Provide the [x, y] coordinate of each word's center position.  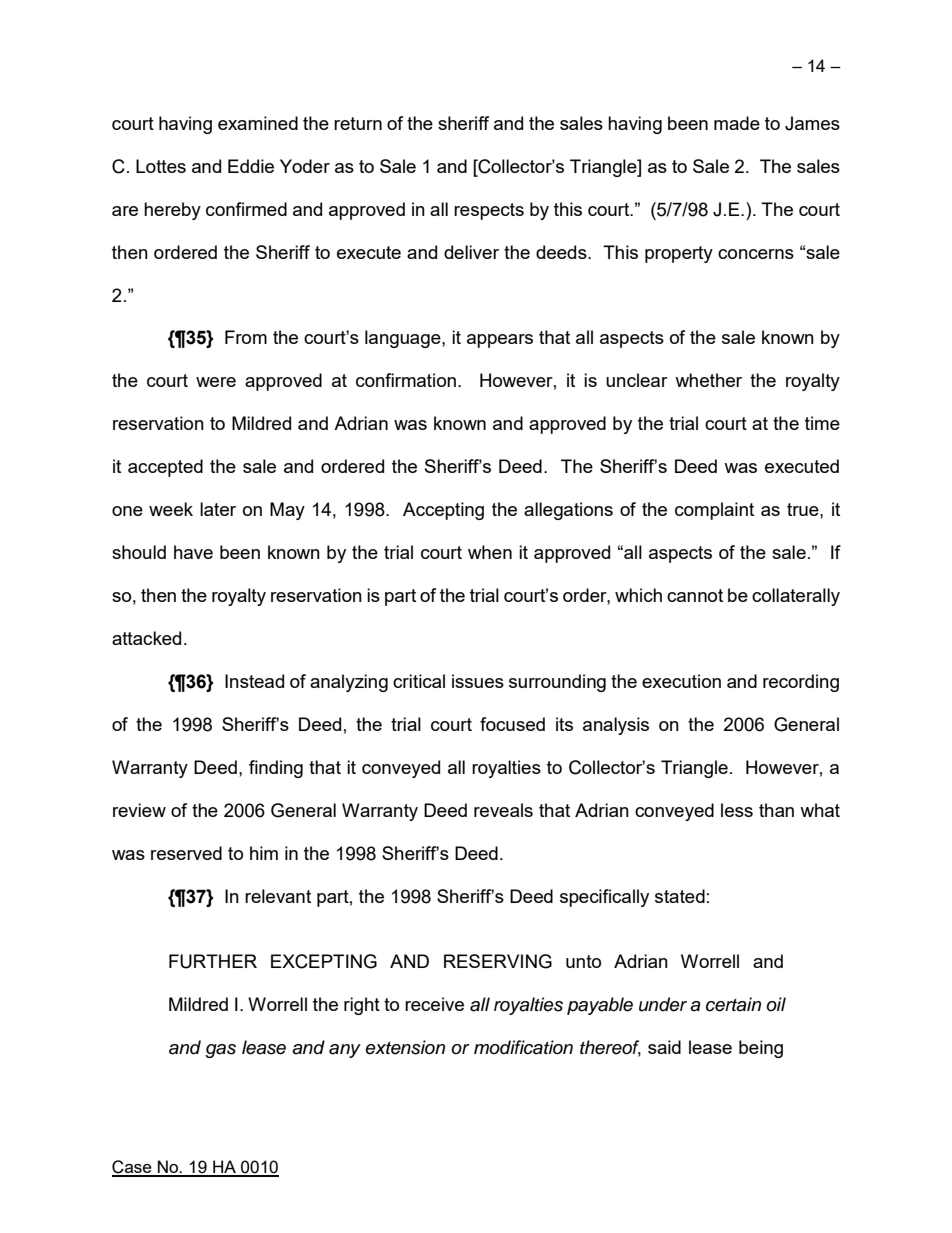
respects [489, 211]
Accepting [443, 511]
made [737, 123]
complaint [714, 511]
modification [523, 1047]
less [737, 810]
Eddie [251, 166]
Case [133, 1168]
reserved [186, 853]
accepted [165, 468]
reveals [503, 810]
